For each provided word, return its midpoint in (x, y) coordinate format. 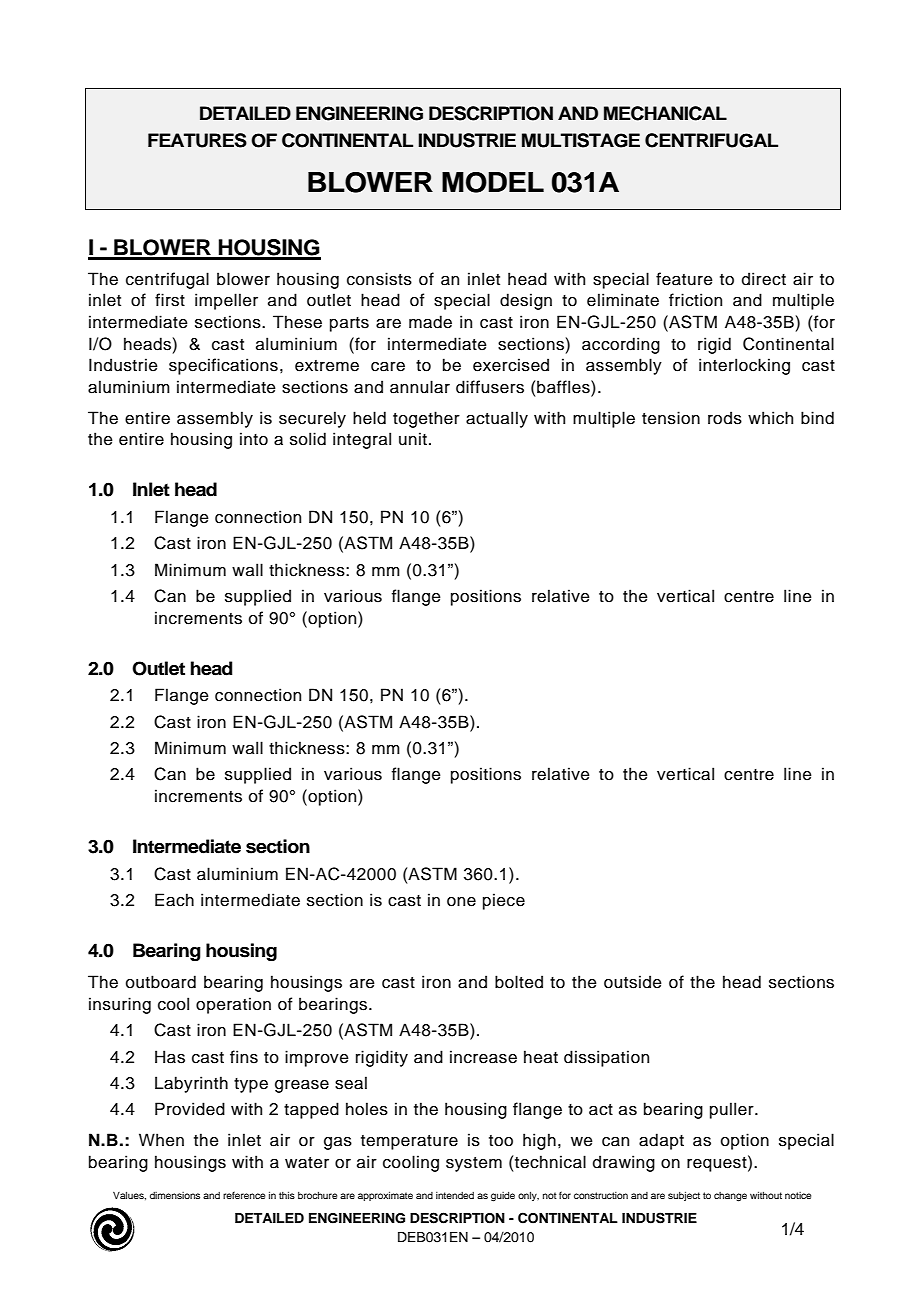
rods (725, 418)
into (254, 439)
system (474, 1164)
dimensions (175, 1195)
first (170, 300)
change (730, 1197)
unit (413, 439)
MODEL (493, 182)
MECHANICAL (665, 113)
